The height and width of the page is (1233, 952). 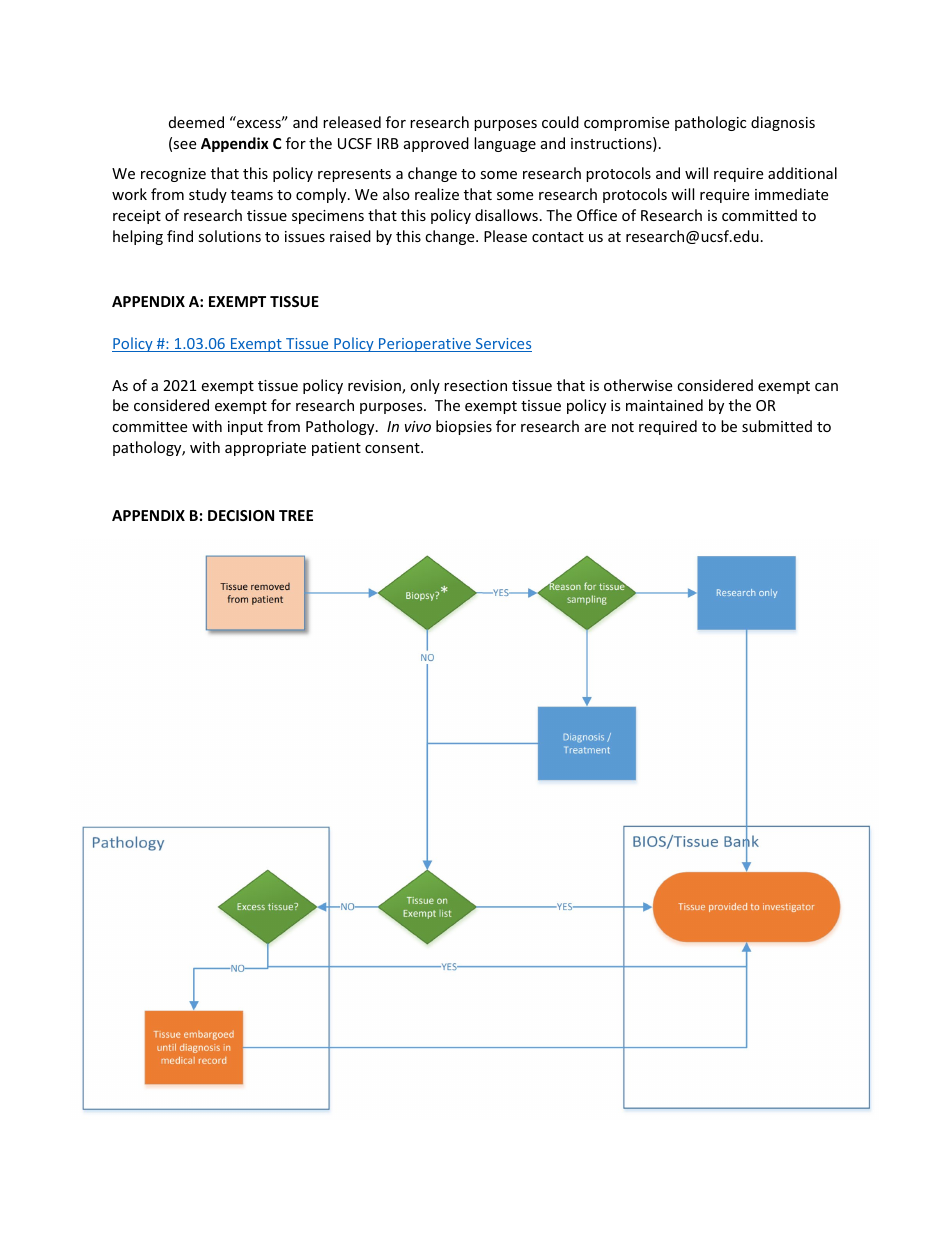 What do you see at coordinates (296, 515) in the page?
I see `TREE` at bounding box center [296, 515].
